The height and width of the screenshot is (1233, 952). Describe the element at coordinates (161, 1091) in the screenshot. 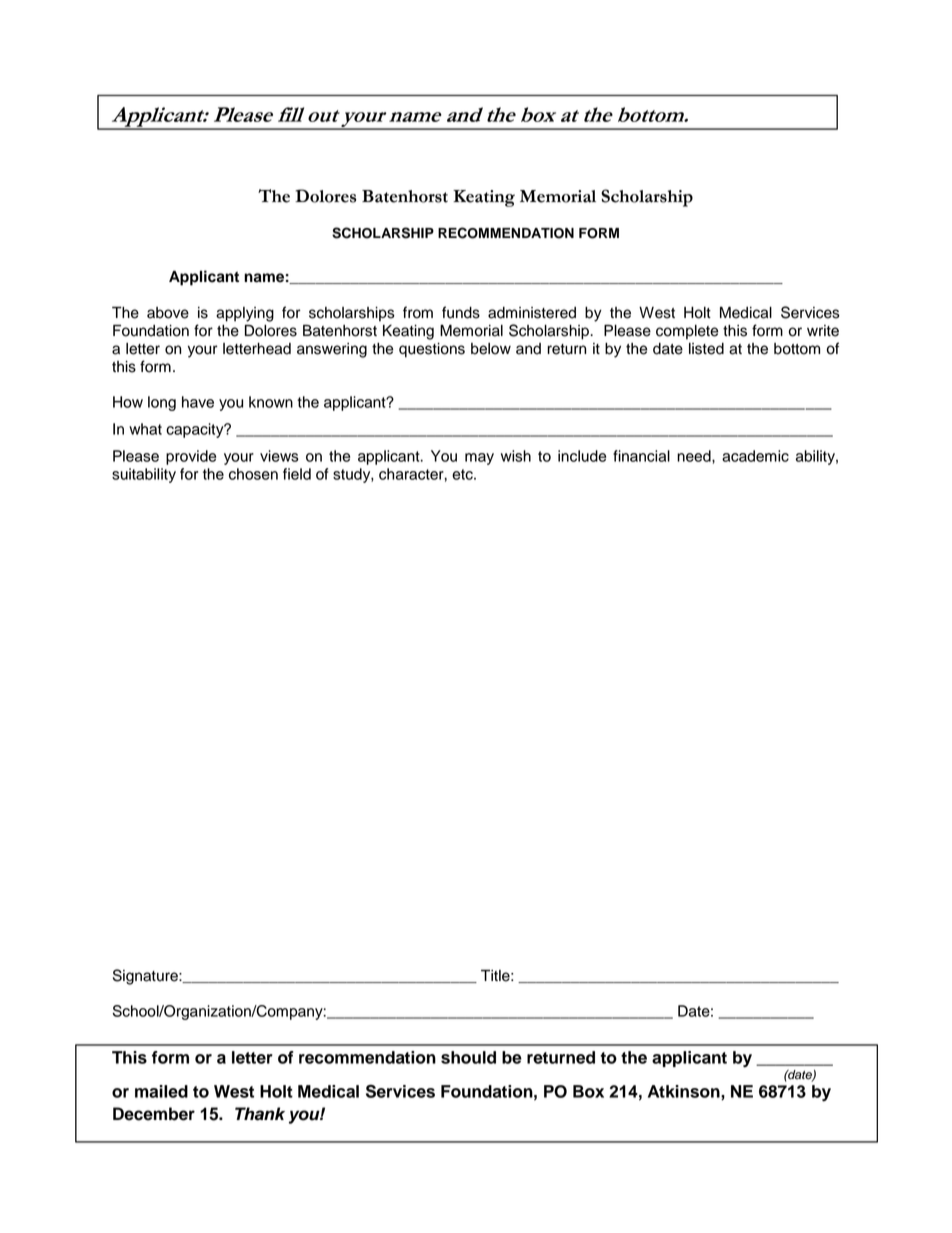

I see `mailed` at that location.
